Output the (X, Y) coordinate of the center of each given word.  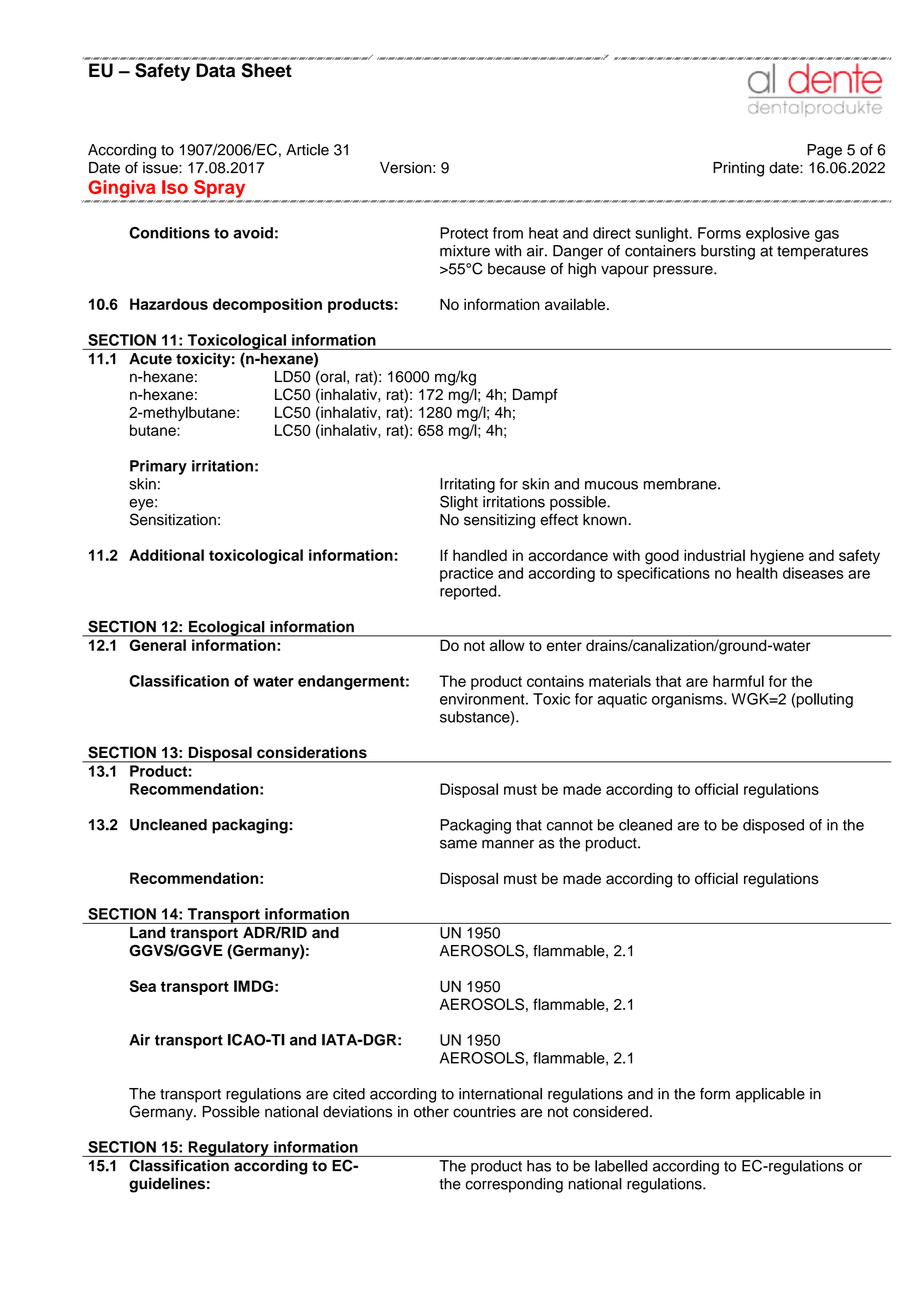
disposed (773, 826)
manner (508, 844)
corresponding (514, 1185)
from (508, 233)
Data (215, 70)
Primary (158, 467)
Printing (738, 169)
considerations (312, 752)
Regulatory (228, 1149)
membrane (681, 484)
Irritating (467, 485)
